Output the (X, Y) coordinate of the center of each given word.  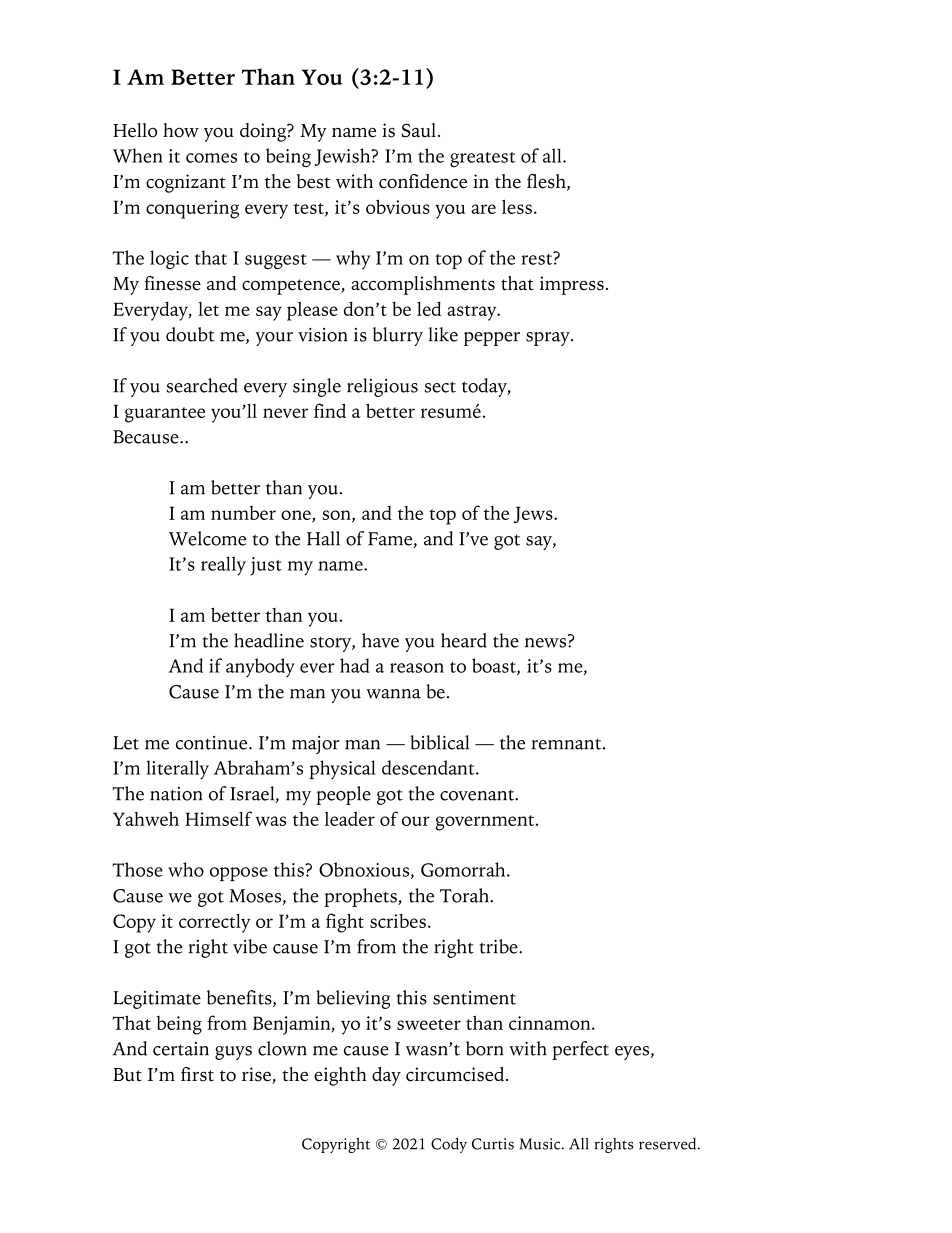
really (223, 566)
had (355, 665)
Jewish (344, 157)
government (486, 823)
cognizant (186, 183)
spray (549, 339)
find (330, 410)
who (186, 869)
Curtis (493, 1144)
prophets (361, 897)
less (517, 207)
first (197, 1074)
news (547, 641)
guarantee (165, 415)
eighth (340, 1076)
